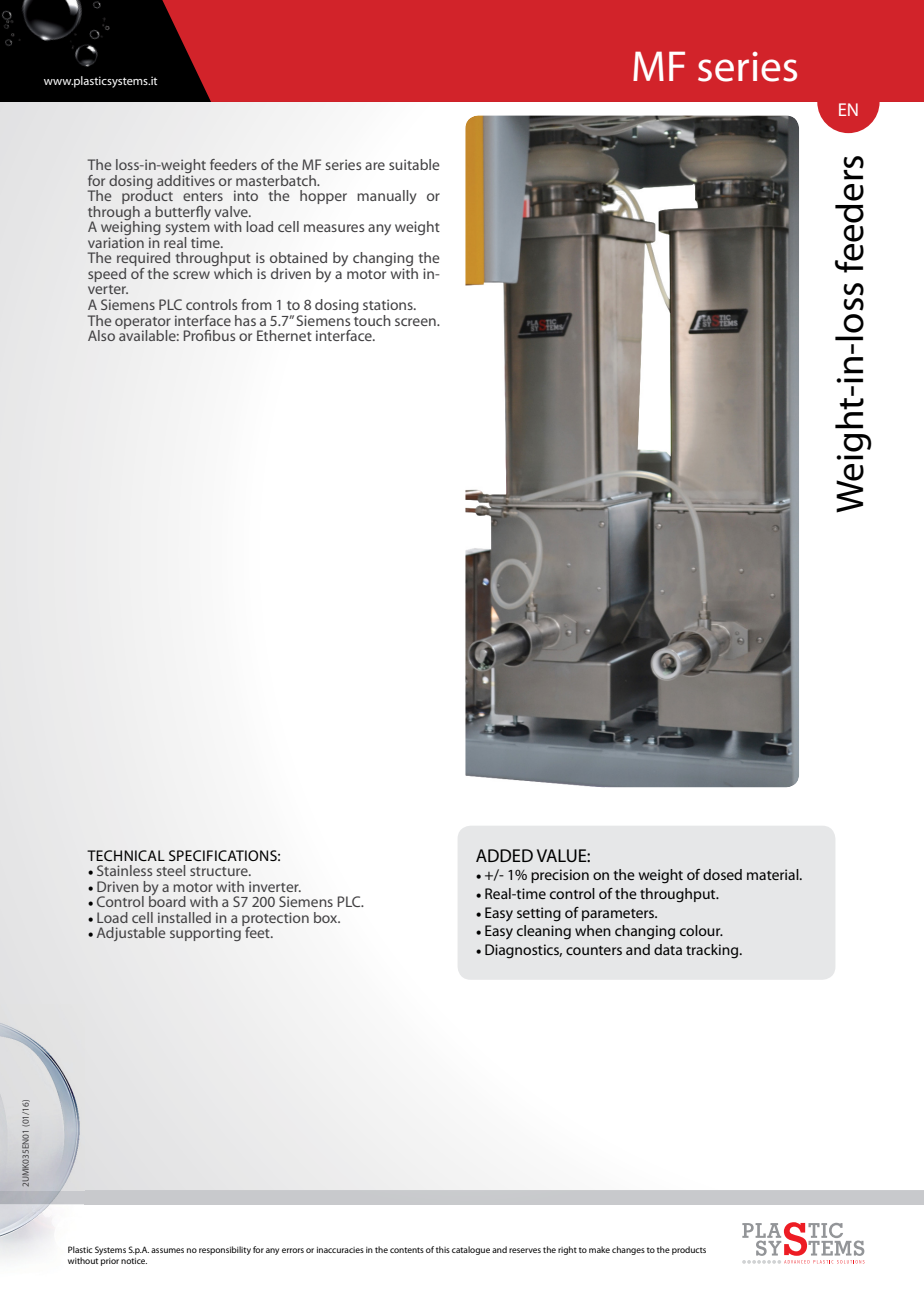 The width and height of the document is (924, 1308). What do you see at coordinates (544, 932) in the document?
I see `cleaning` at bounding box center [544, 932].
